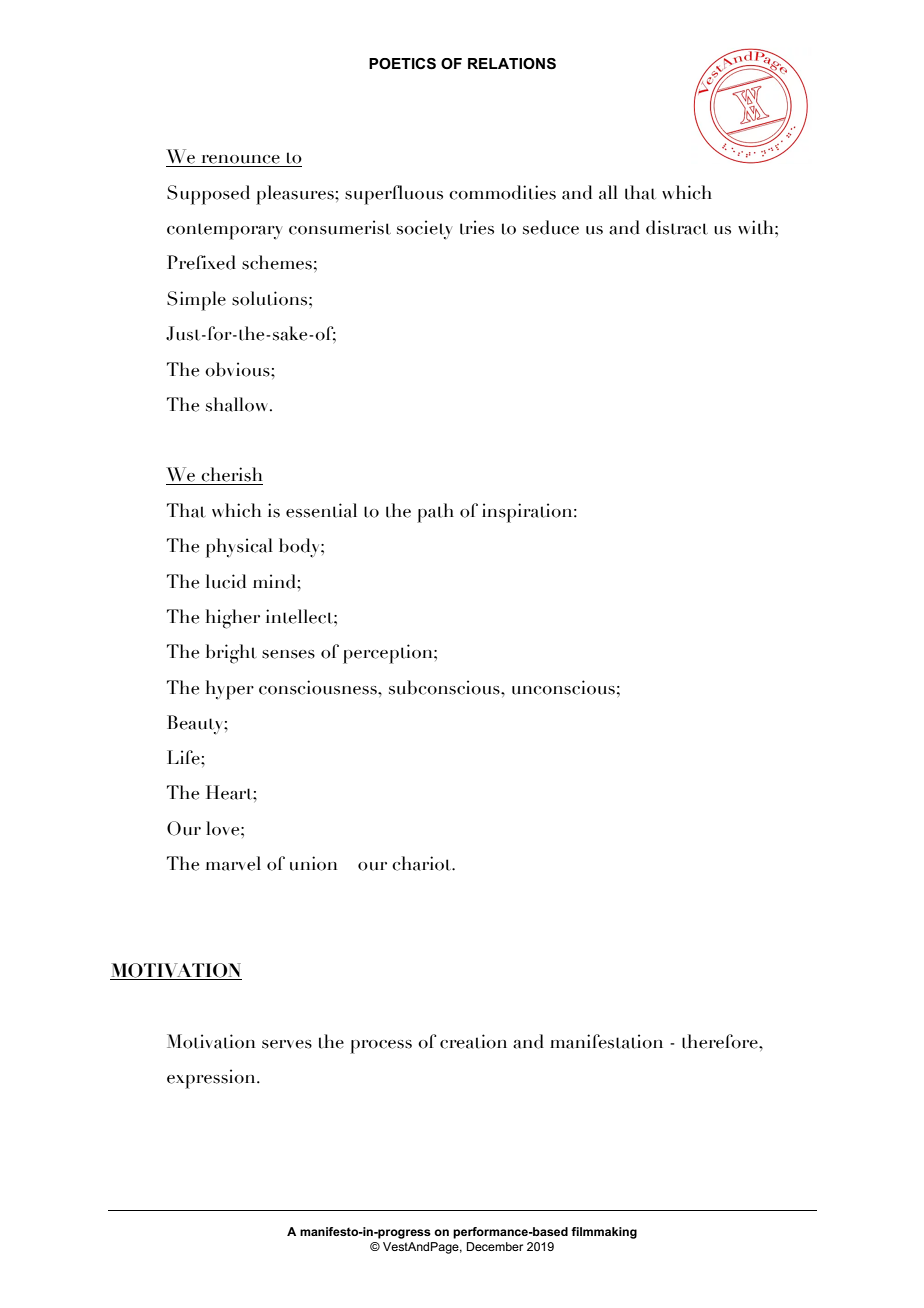  I want to click on expression, so click(212, 1079).
